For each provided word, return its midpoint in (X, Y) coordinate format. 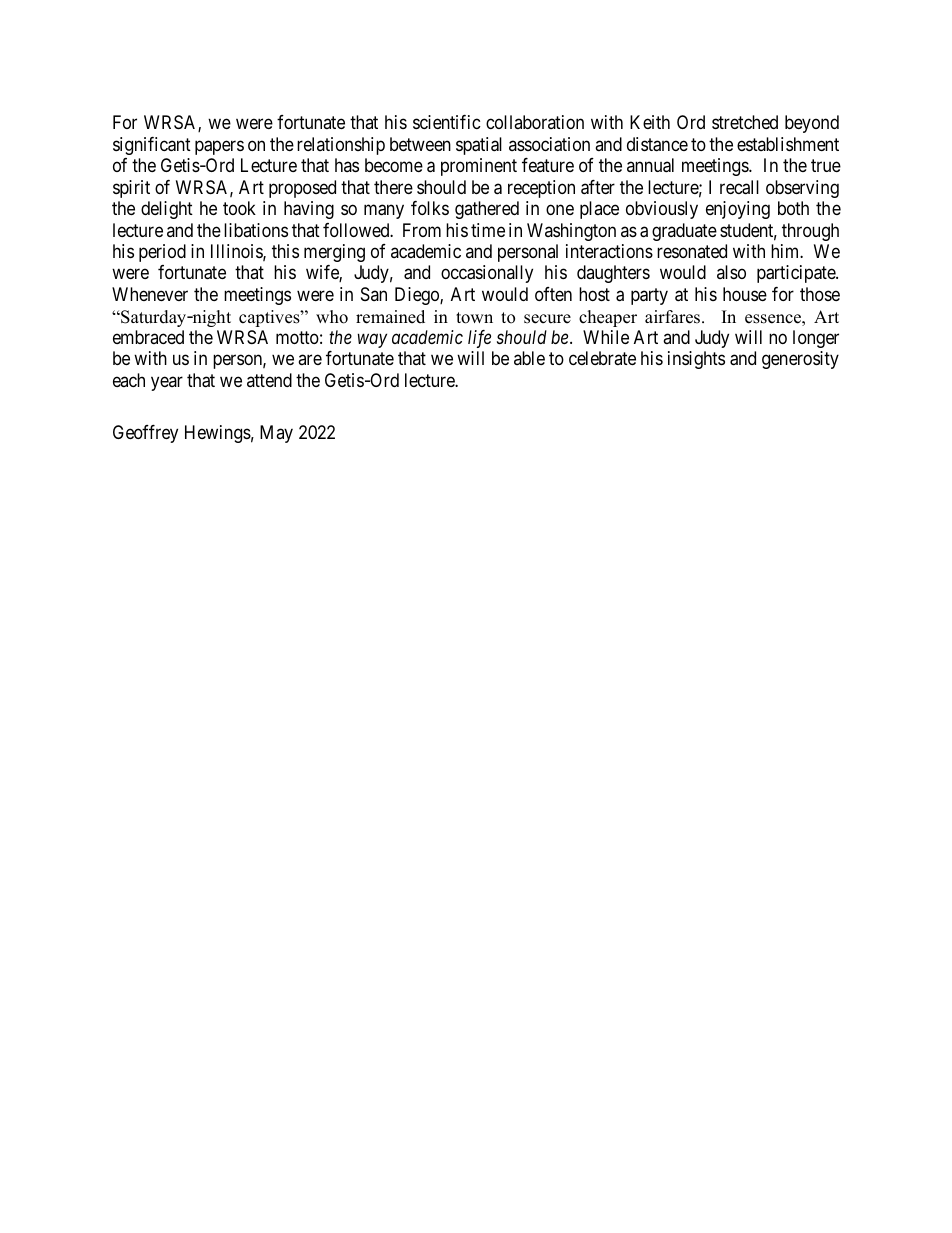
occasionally (487, 274)
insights (696, 360)
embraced (148, 337)
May (276, 434)
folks (430, 208)
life (479, 339)
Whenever (150, 294)
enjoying (738, 210)
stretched (745, 122)
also (731, 272)
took (239, 208)
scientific (447, 122)
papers (219, 147)
